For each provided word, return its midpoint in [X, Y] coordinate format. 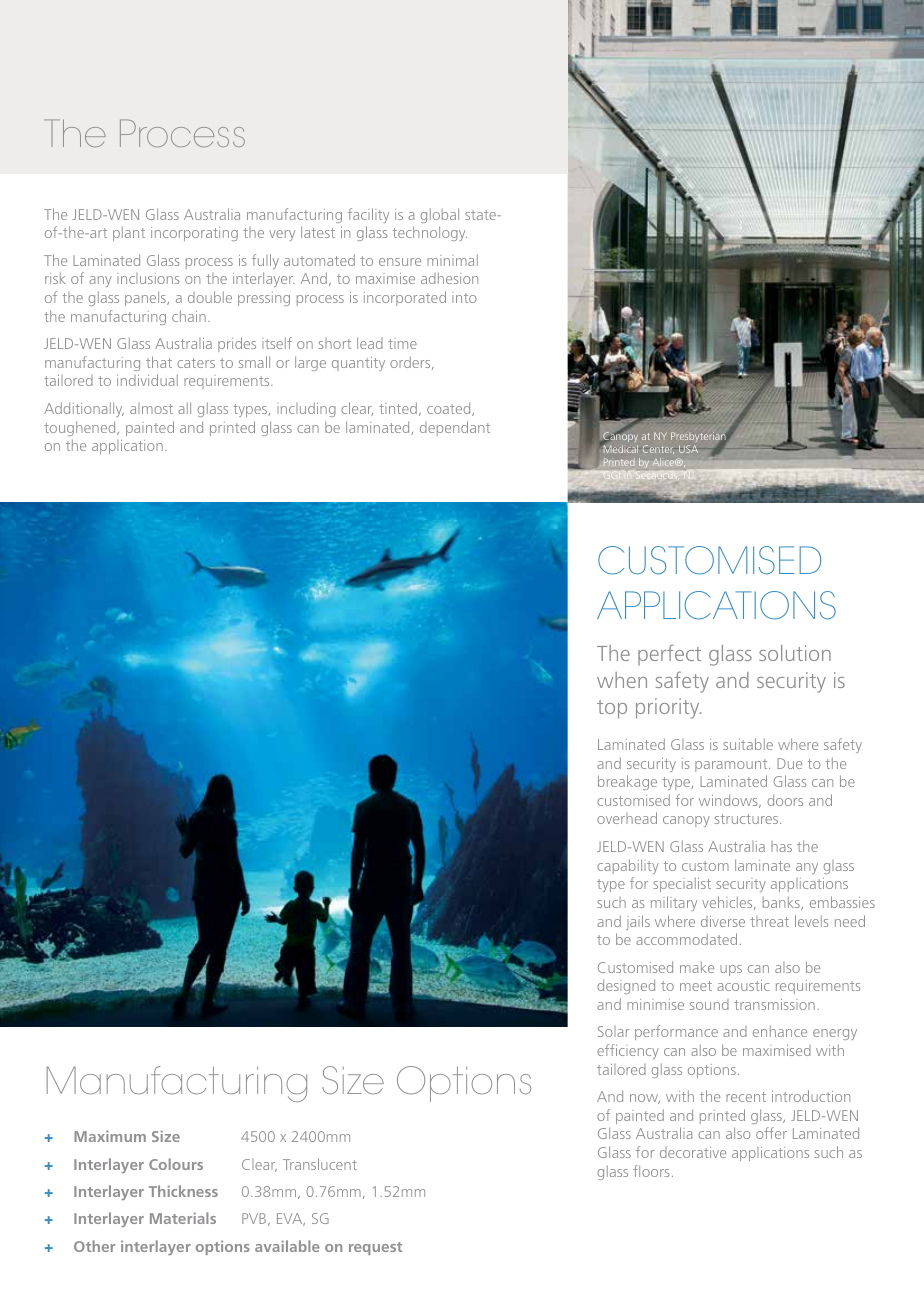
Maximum [110, 1136]
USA [688, 449]
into [464, 297]
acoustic [743, 985]
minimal [452, 260]
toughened [81, 428]
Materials [183, 1218]
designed [626, 986]
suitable [748, 744]
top [612, 709]
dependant [455, 428]
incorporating [194, 234]
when [622, 680]
